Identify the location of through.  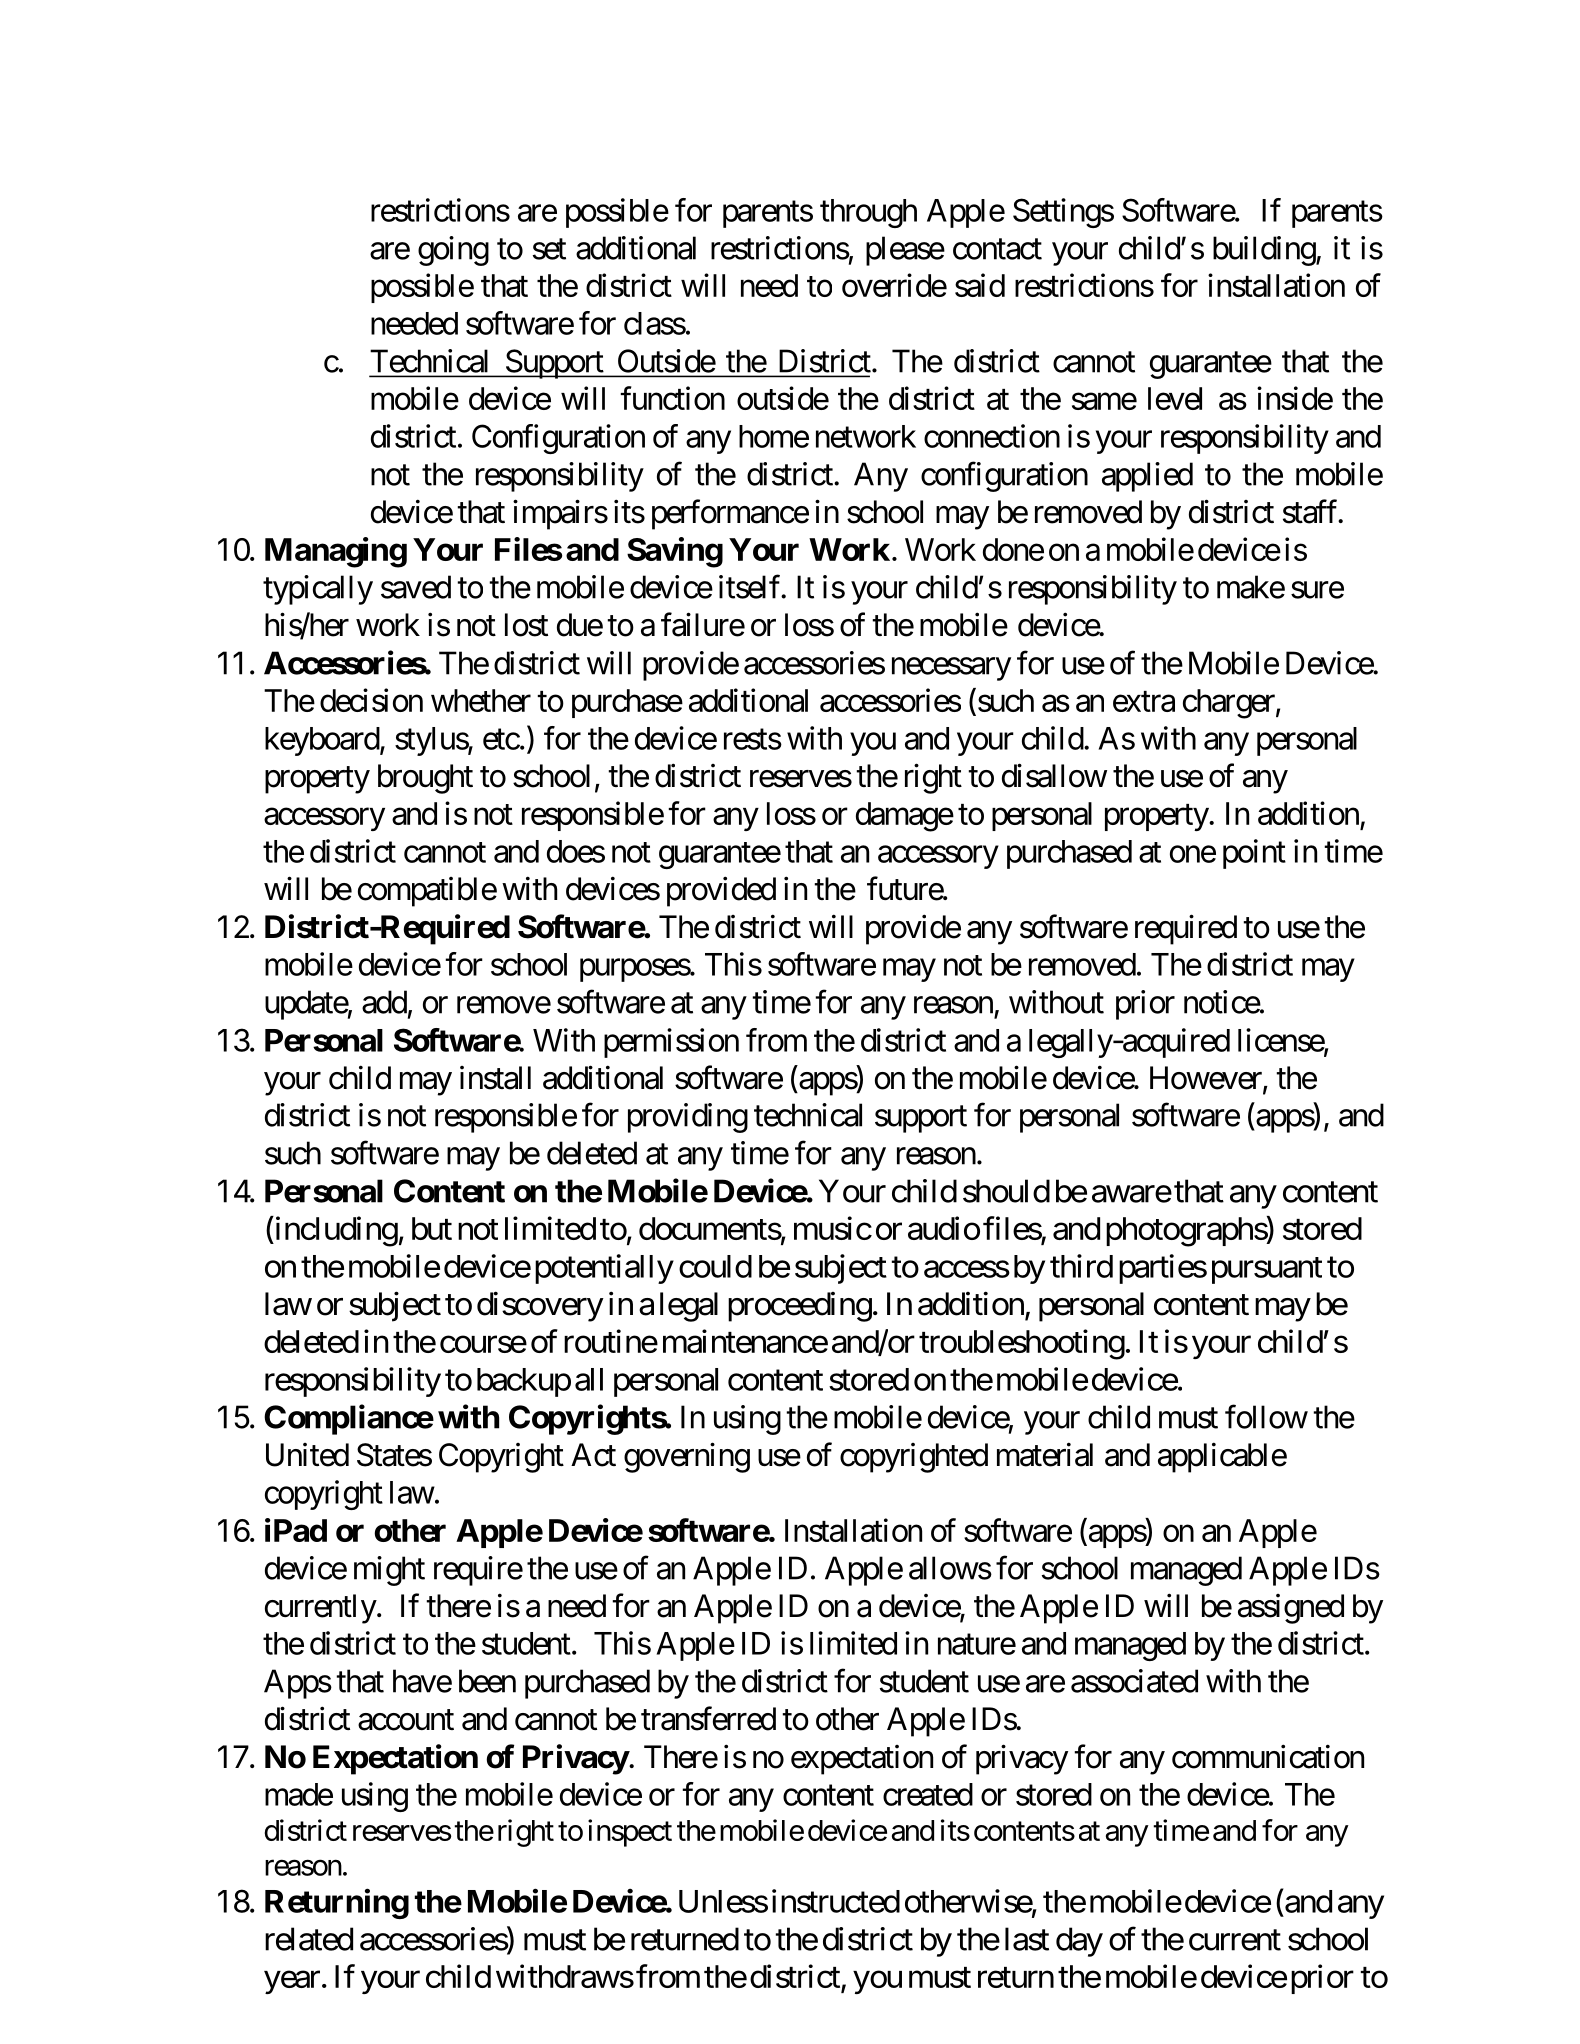
(868, 213).
